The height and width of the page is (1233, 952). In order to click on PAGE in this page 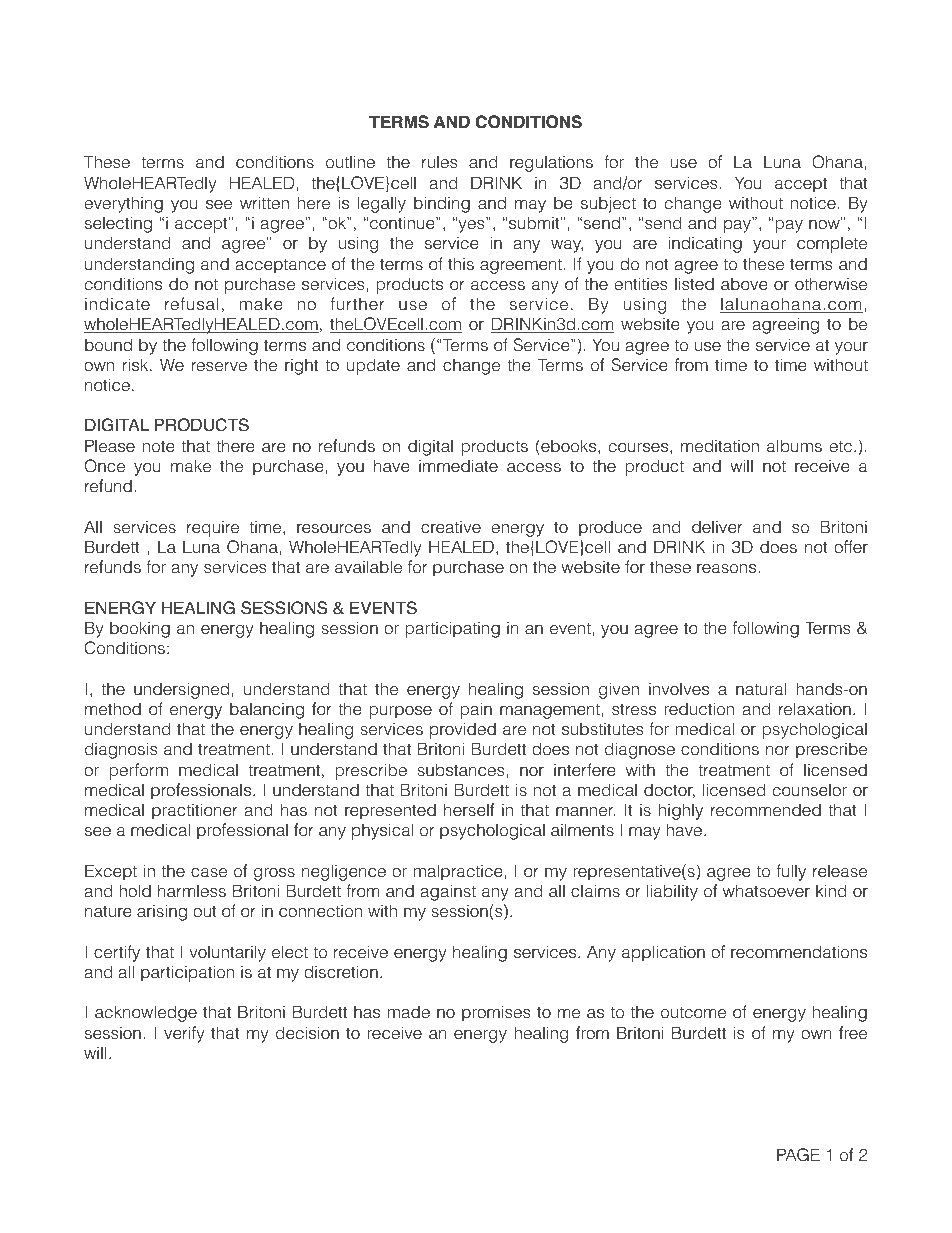, I will do `click(798, 1155)`.
